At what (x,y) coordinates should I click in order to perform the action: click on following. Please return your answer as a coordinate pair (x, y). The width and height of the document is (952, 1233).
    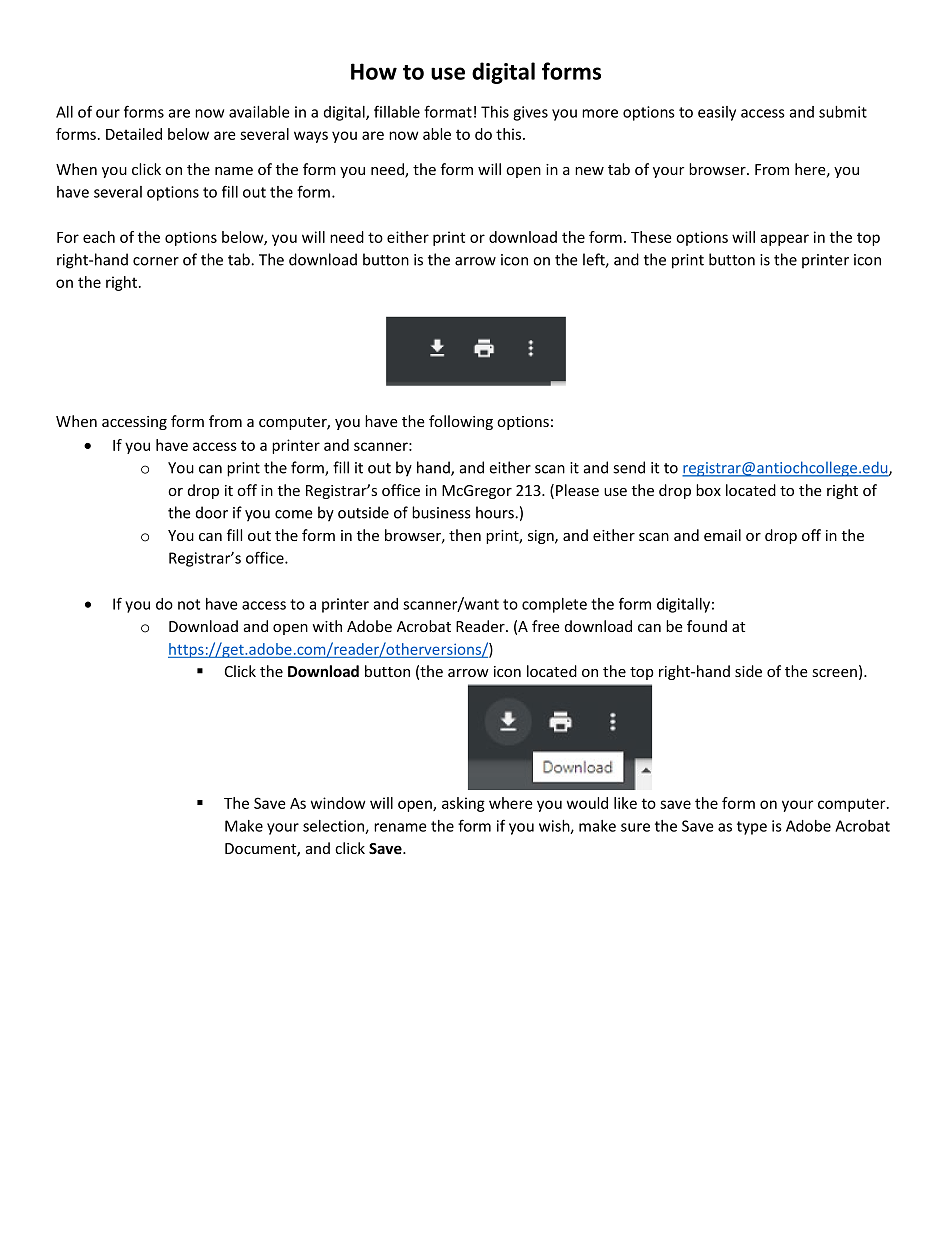
    Looking at the image, I should click on (461, 422).
